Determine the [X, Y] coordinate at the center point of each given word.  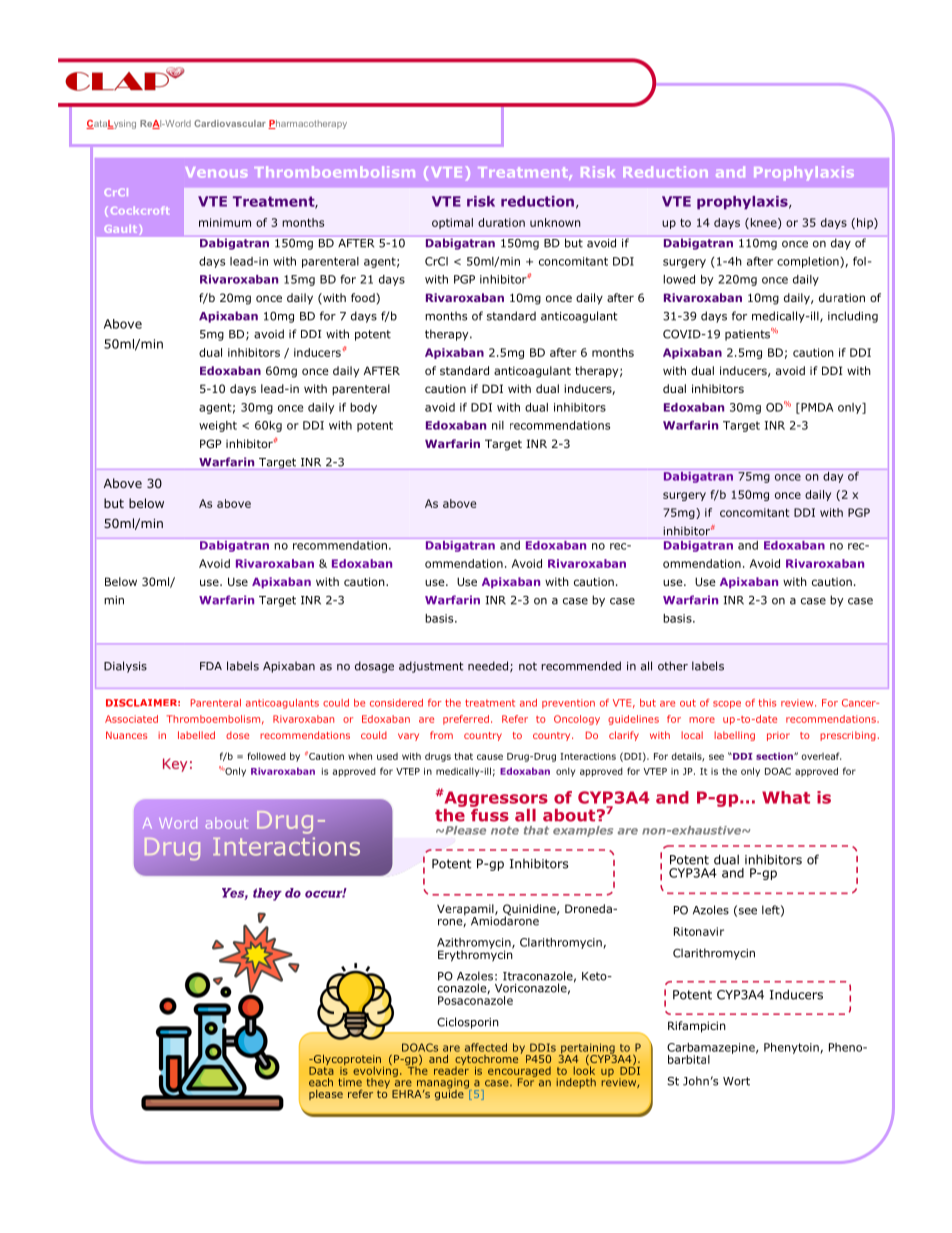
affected [486, 1047]
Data [321, 1069]
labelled [196, 735]
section [775, 756]
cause [490, 757]
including [853, 317]
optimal [452, 223]
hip [866, 223]
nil [498, 425]
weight [218, 426]
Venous [216, 172]
